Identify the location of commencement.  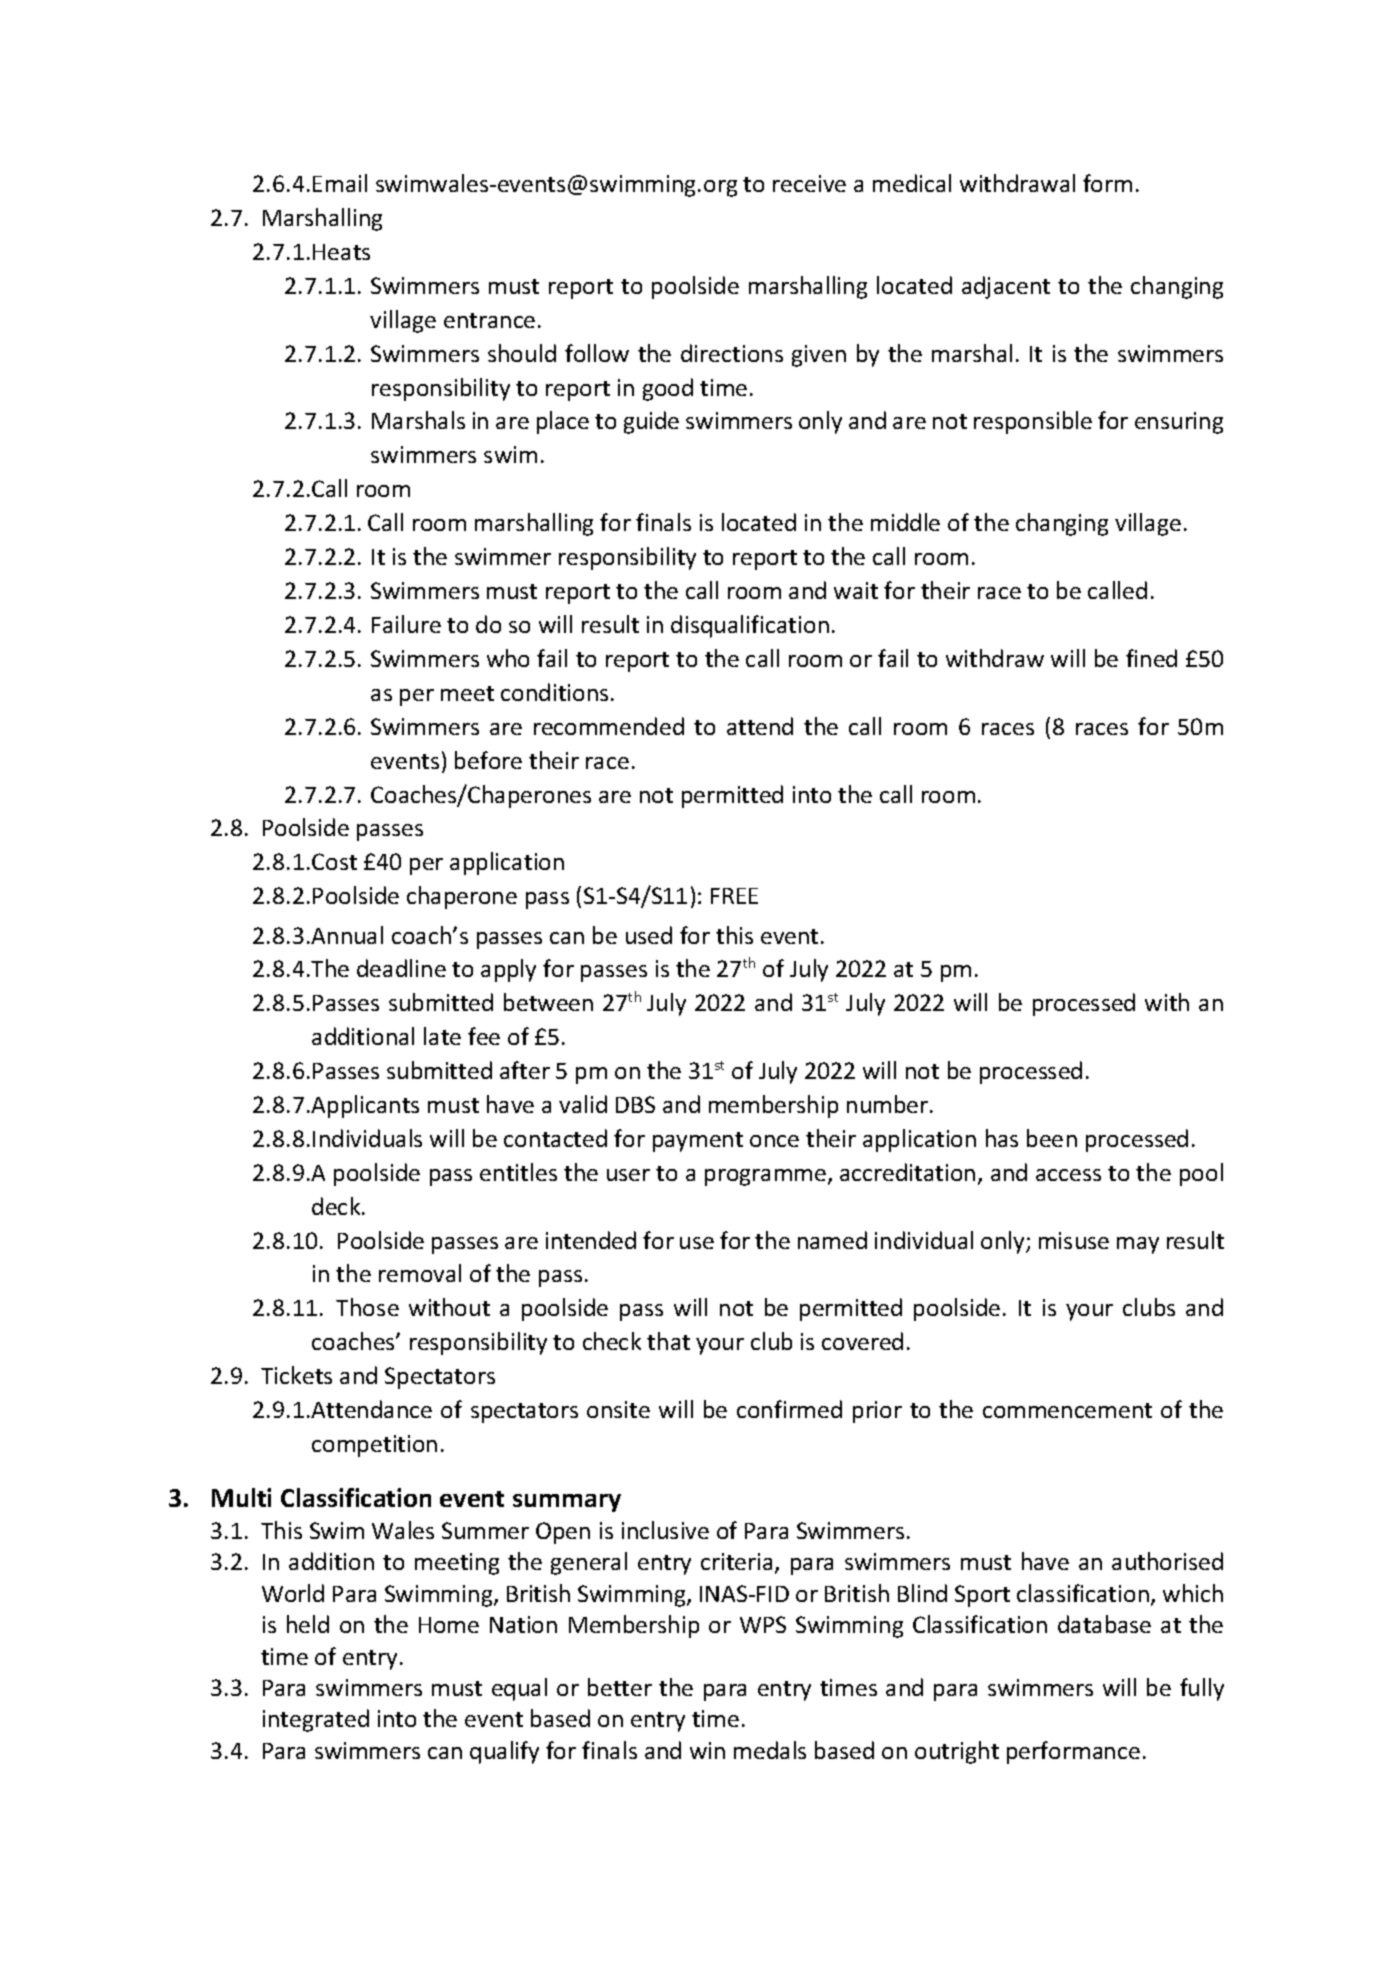
(1067, 1410).
